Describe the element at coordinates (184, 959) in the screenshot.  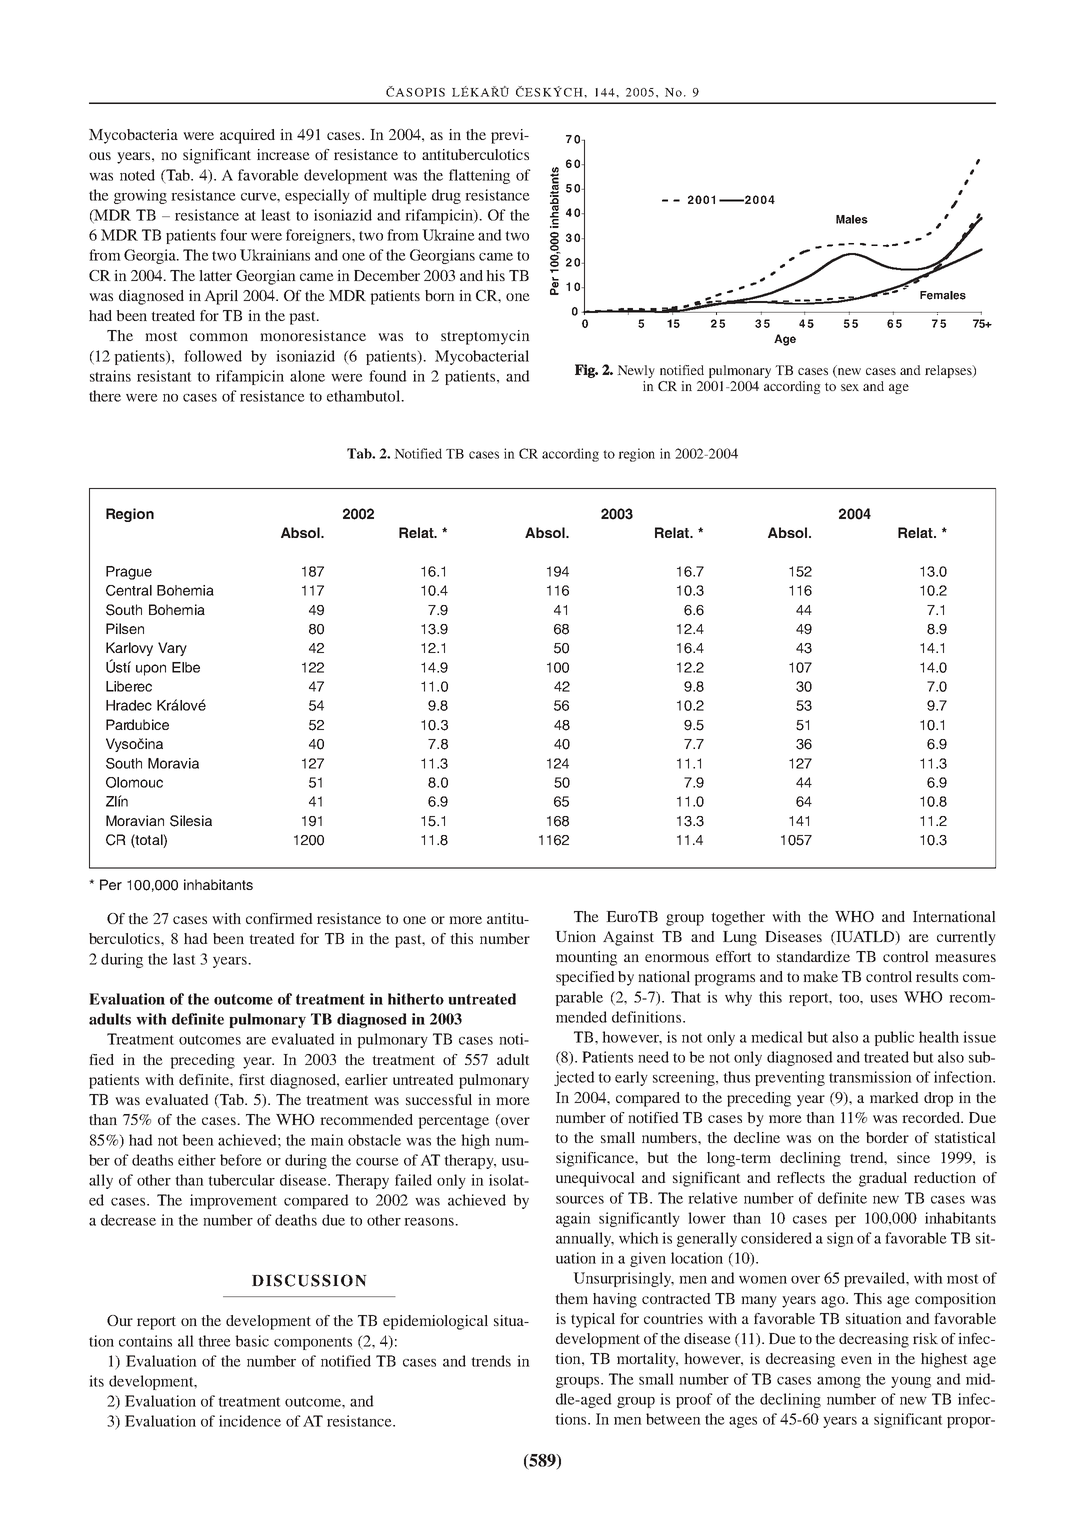
I see `last` at that location.
